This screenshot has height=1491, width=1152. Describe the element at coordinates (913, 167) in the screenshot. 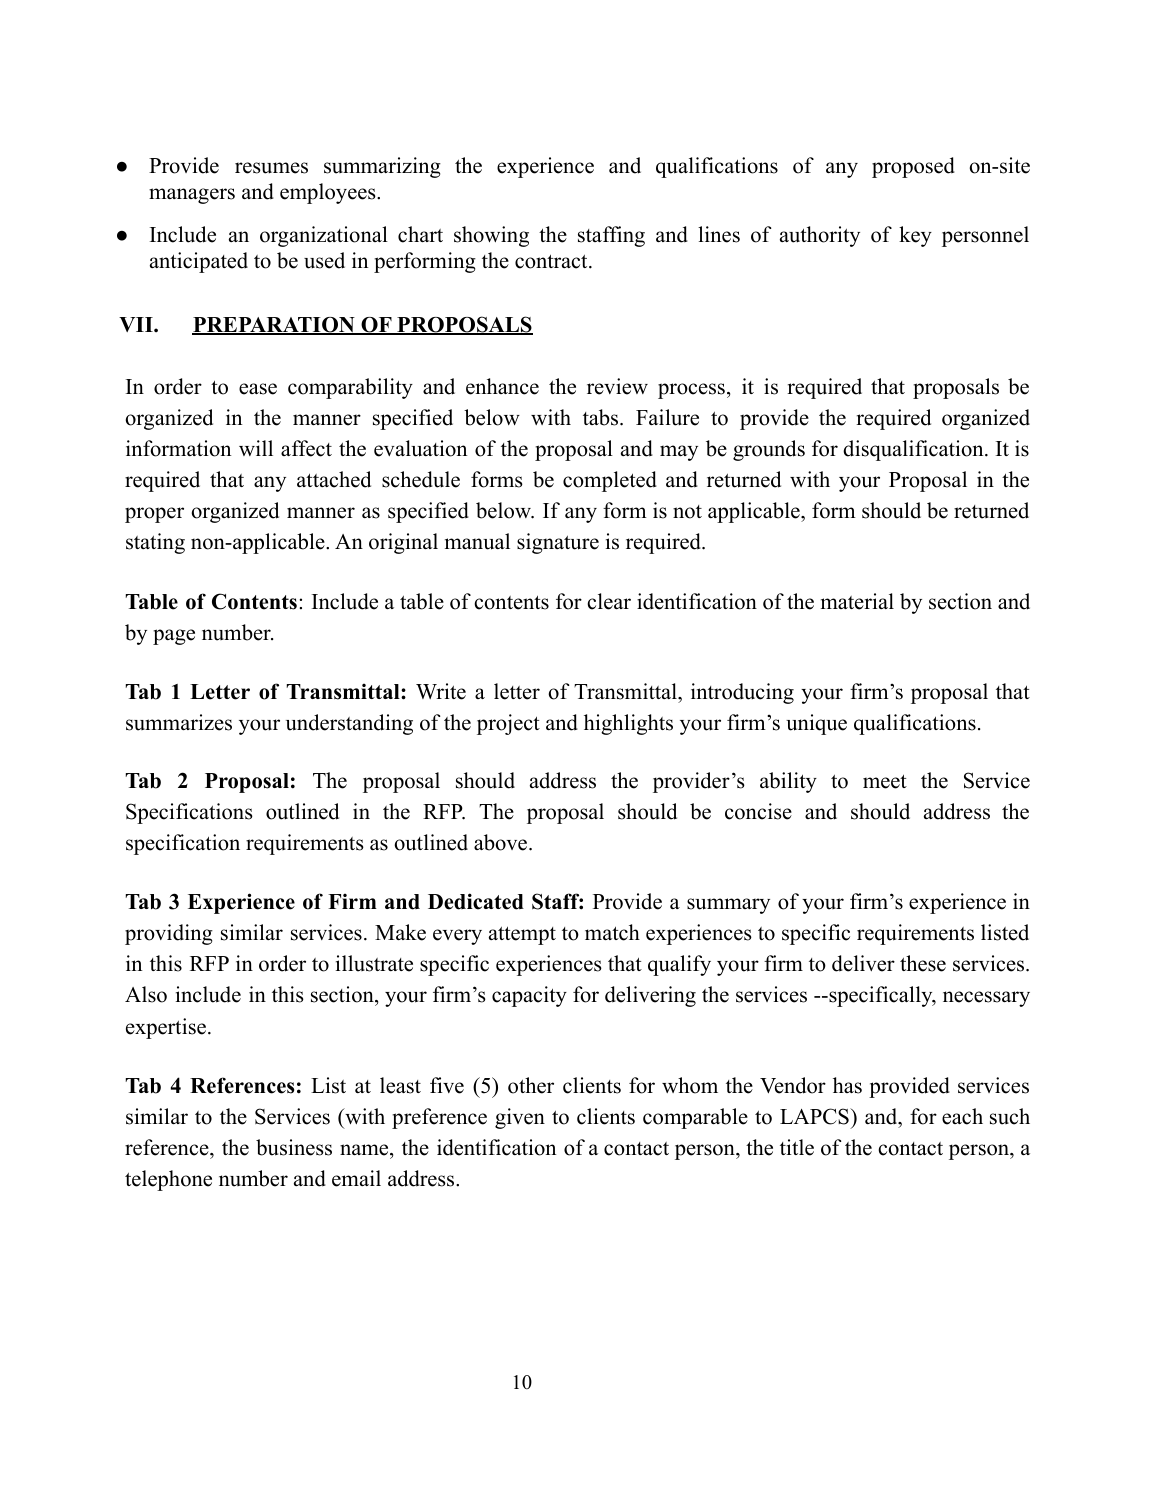

I see `proposed` at that location.
